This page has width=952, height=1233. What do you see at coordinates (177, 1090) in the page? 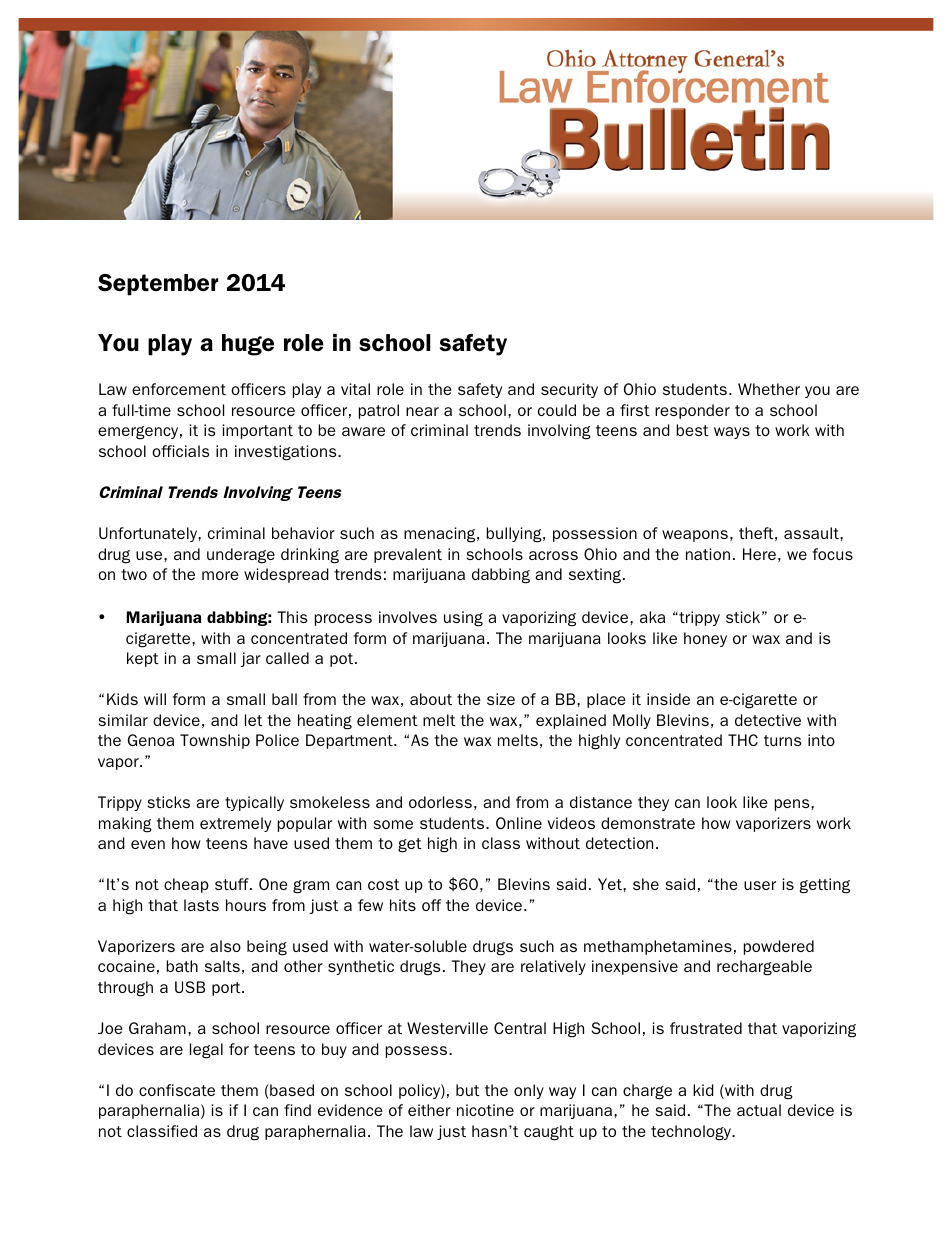
I see `confiscate` at bounding box center [177, 1090].
